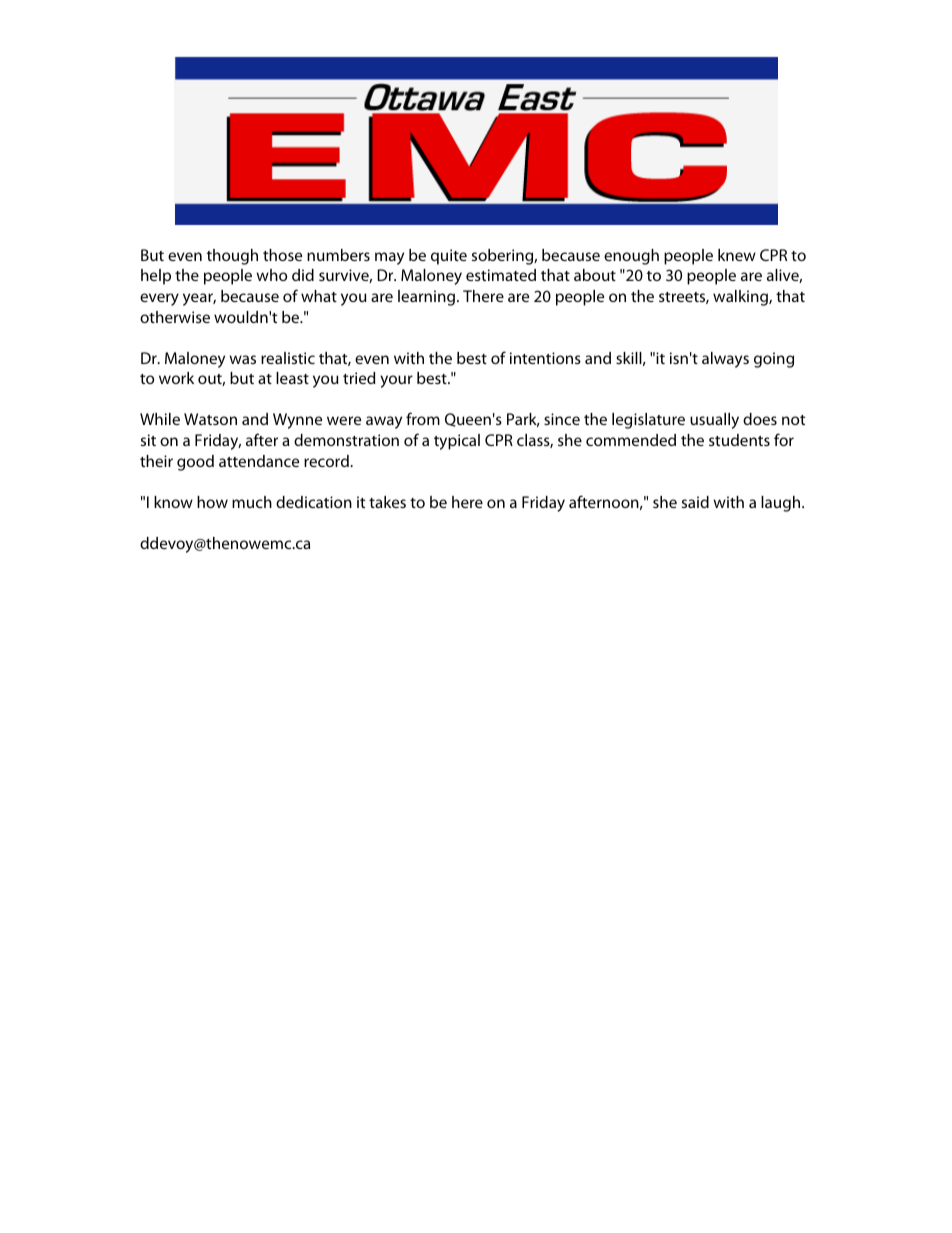 The width and height of the screenshot is (952, 1233). What do you see at coordinates (457, 442) in the screenshot?
I see `typical` at bounding box center [457, 442].
